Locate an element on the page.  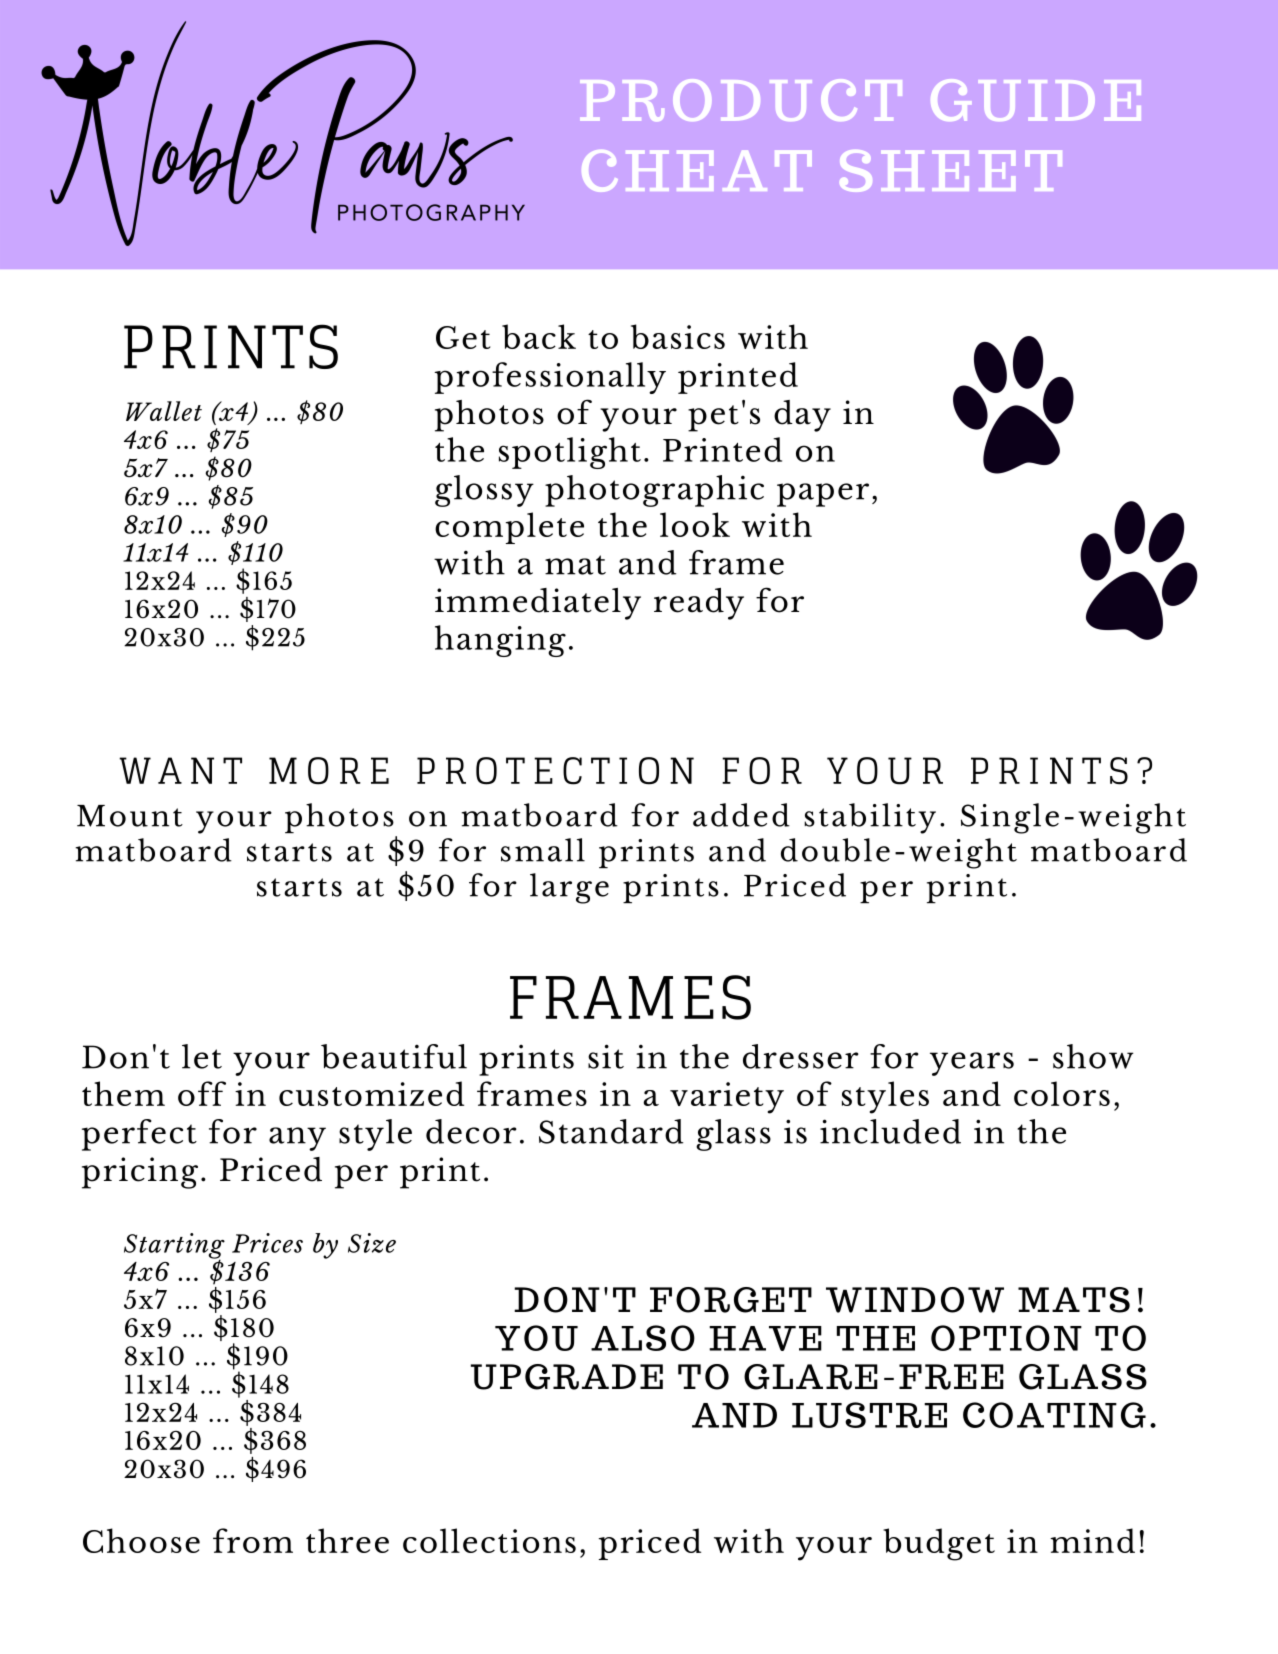
professionally is located at coordinates (550, 378).
